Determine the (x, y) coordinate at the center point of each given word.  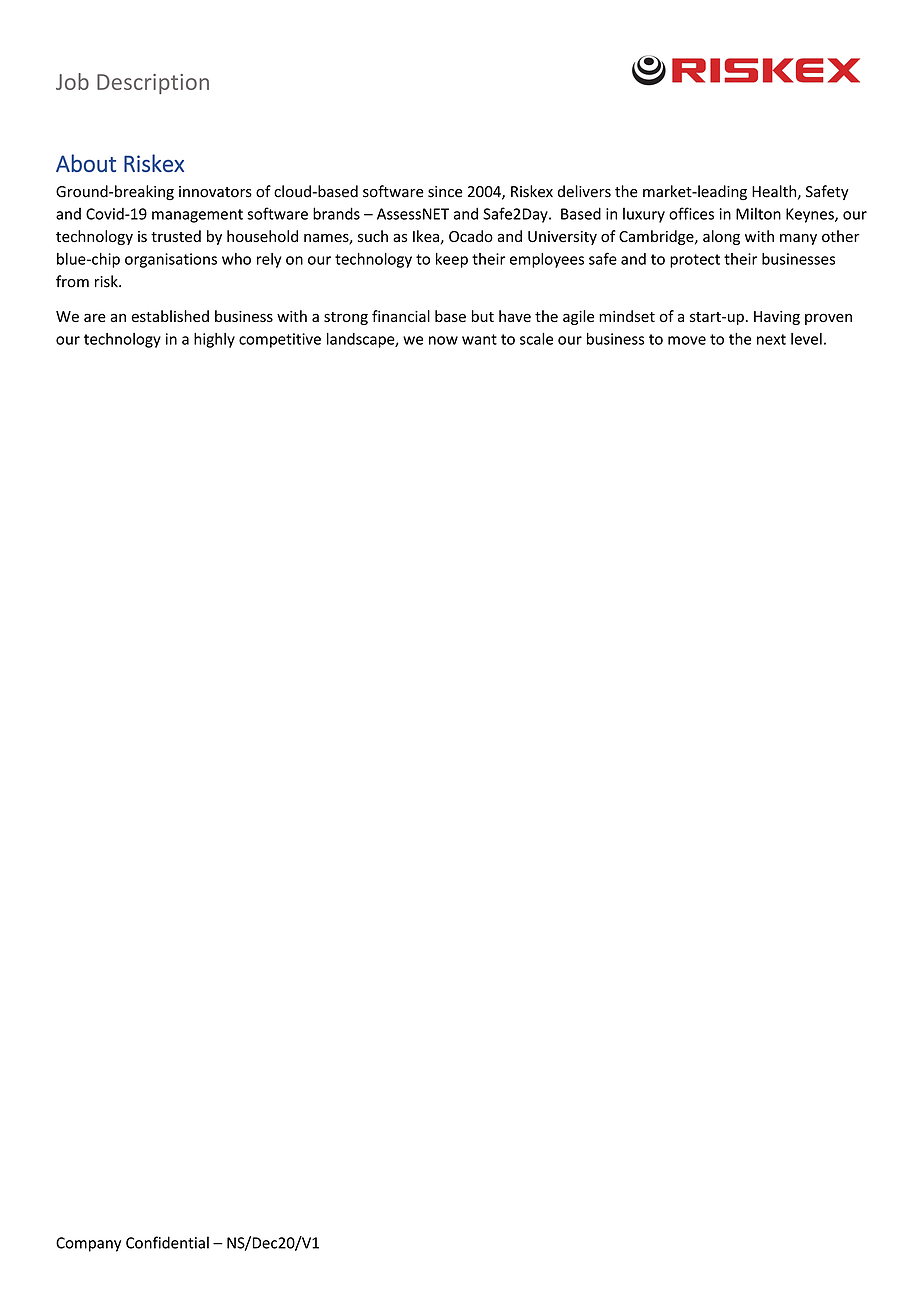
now (443, 340)
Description (153, 84)
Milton (758, 213)
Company (88, 1244)
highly (214, 340)
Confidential (167, 1242)
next (771, 339)
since (445, 192)
